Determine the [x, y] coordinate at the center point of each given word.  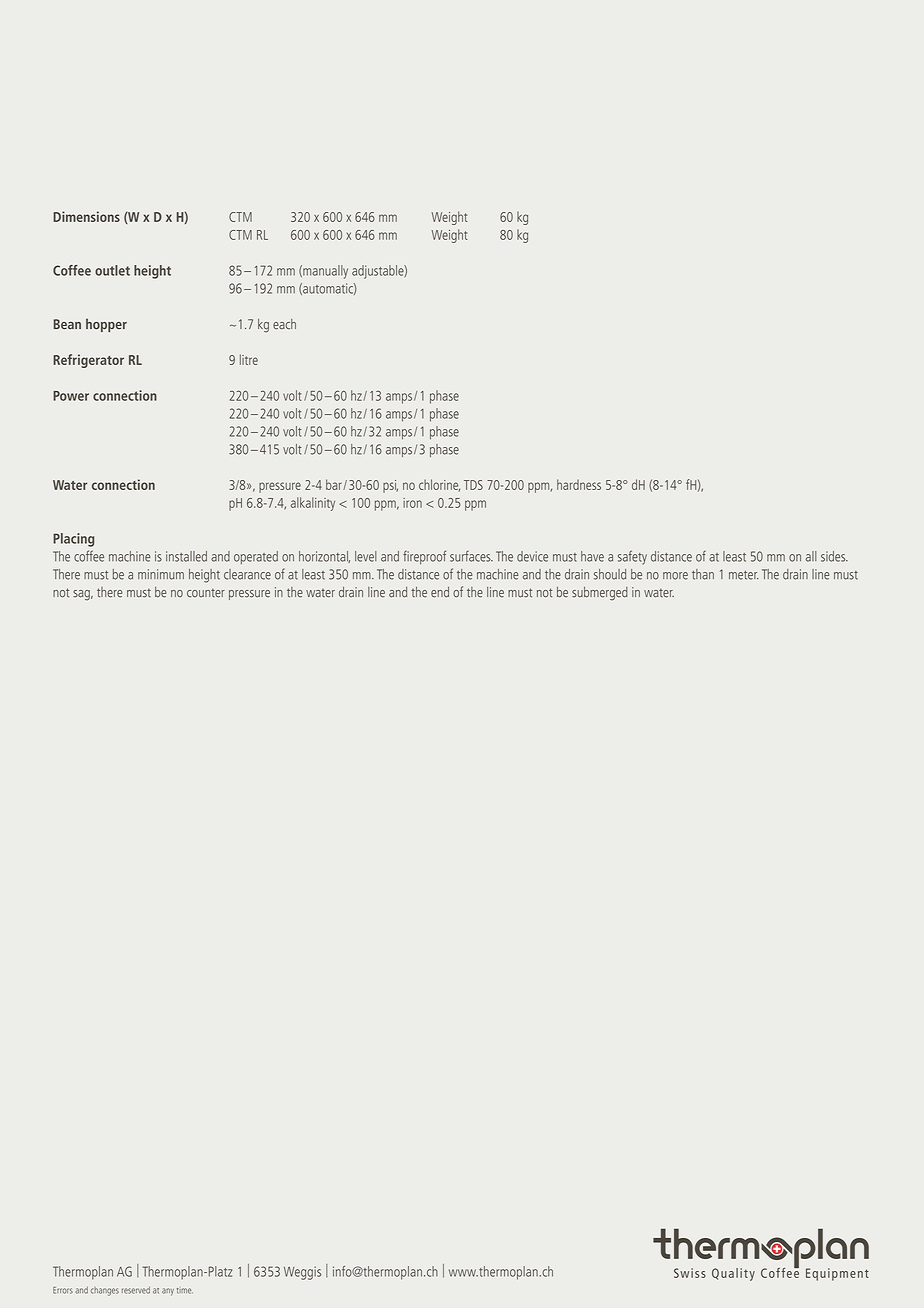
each [284, 324]
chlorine [439, 485]
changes [105, 1291]
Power [71, 396]
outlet [112, 270]
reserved [136, 1290]
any [168, 1292]
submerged [600, 594]
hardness [579, 484]
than [703, 574]
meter [743, 575]
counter [206, 593]
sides [834, 556]
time [185, 1291]
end [440, 592]
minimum [161, 574]
